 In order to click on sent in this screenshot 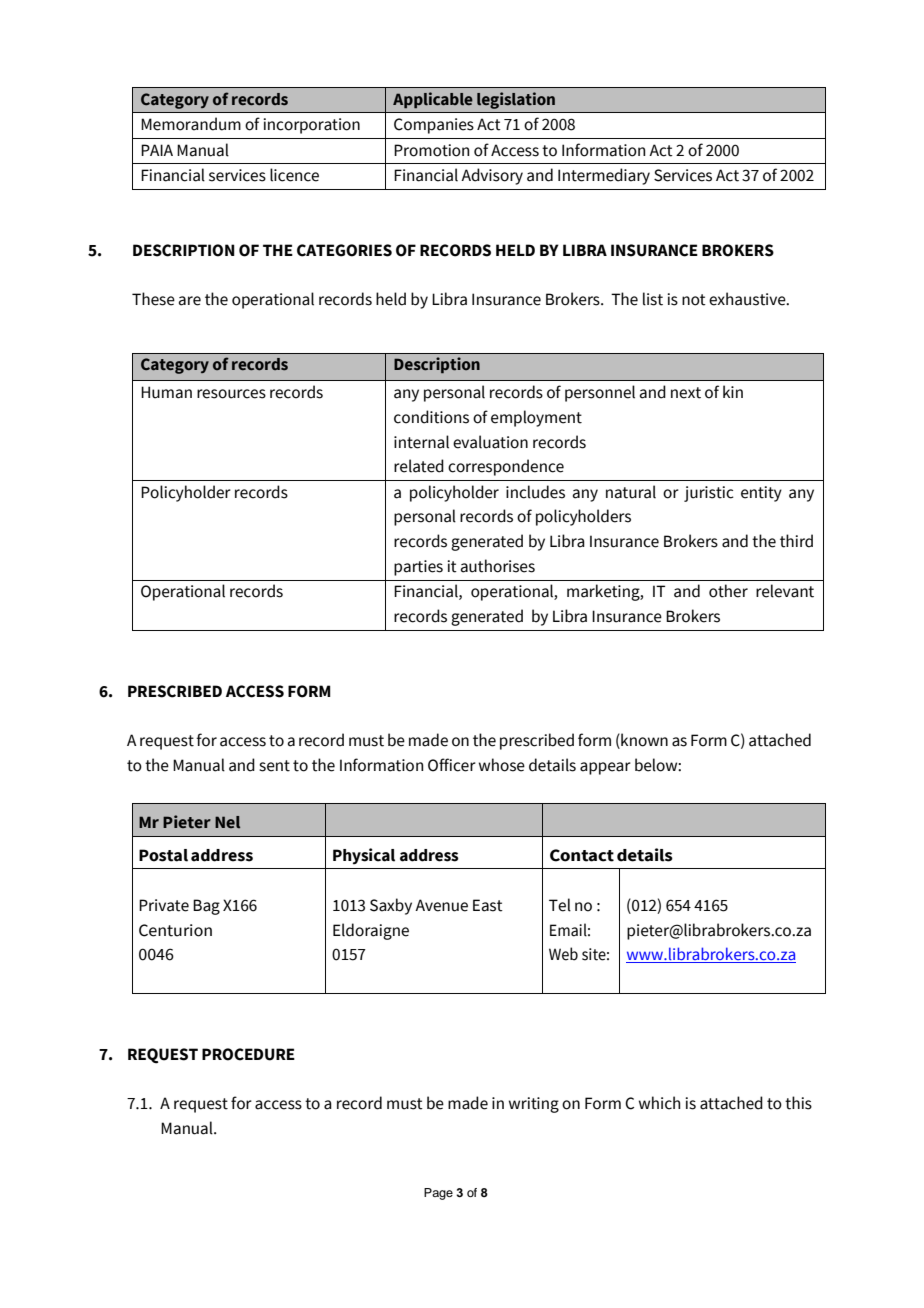, I will do `click(274, 766)`.
